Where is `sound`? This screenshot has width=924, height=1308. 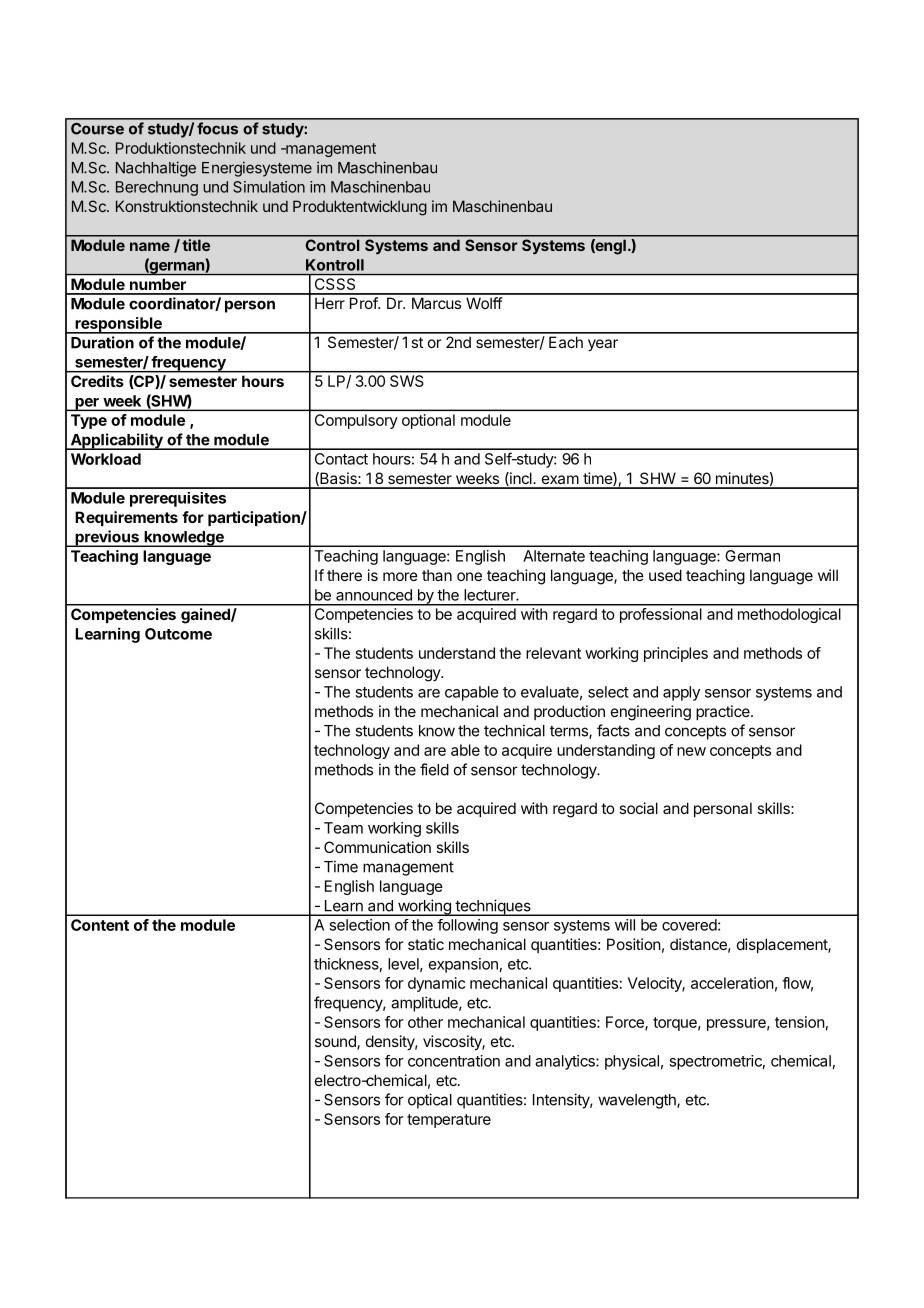
sound is located at coordinates (336, 1042).
